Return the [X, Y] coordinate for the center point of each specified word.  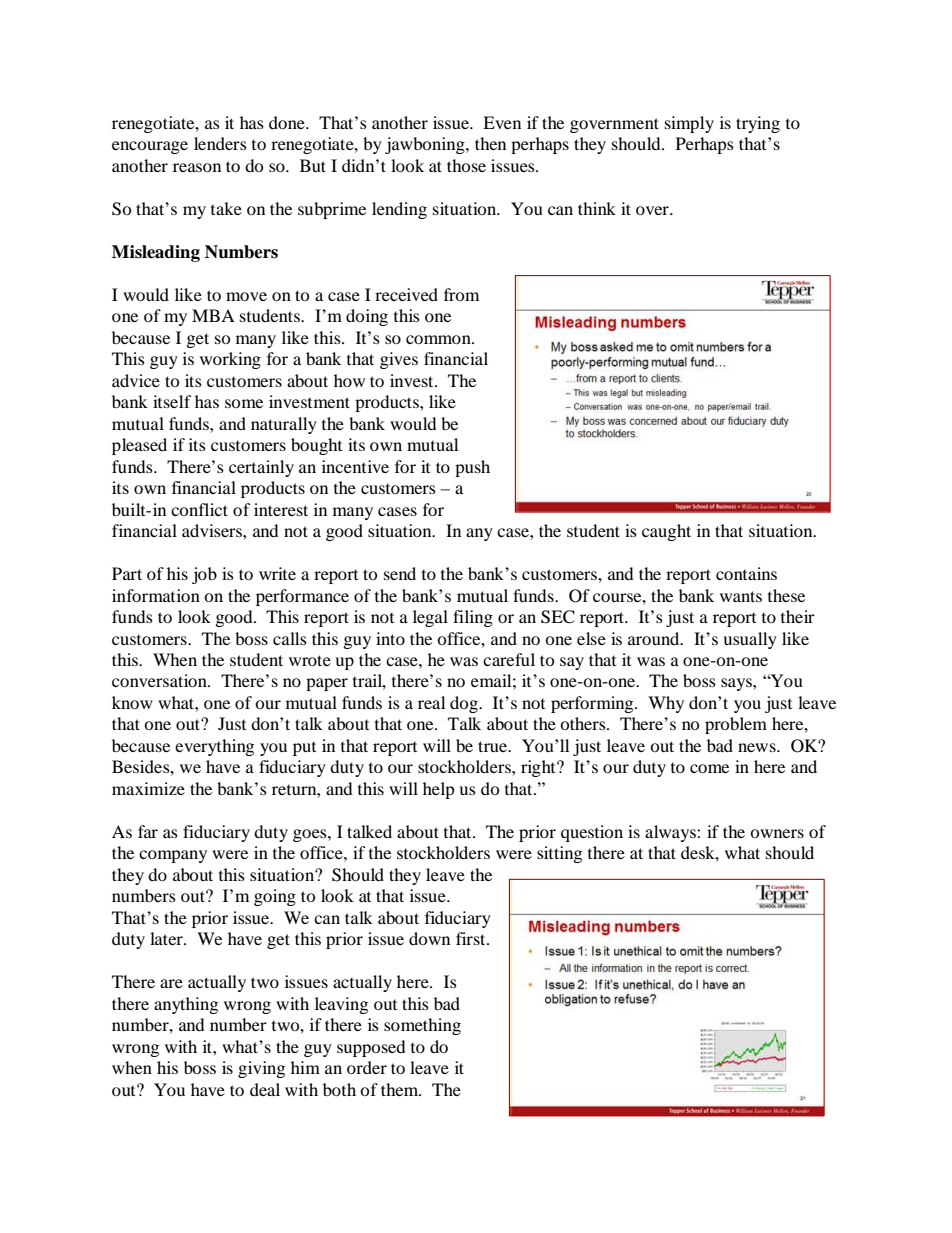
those [466, 165]
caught [666, 532]
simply [689, 124]
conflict [199, 509]
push [472, 468]
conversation [160, 680]
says [737, 684]
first [472, 938]
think [597, 208]
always [671, 833]
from [461, 294]
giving [261, 1069]
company [173, 856]
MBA [213, 315]
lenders [220, 143]
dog [465, 704]
